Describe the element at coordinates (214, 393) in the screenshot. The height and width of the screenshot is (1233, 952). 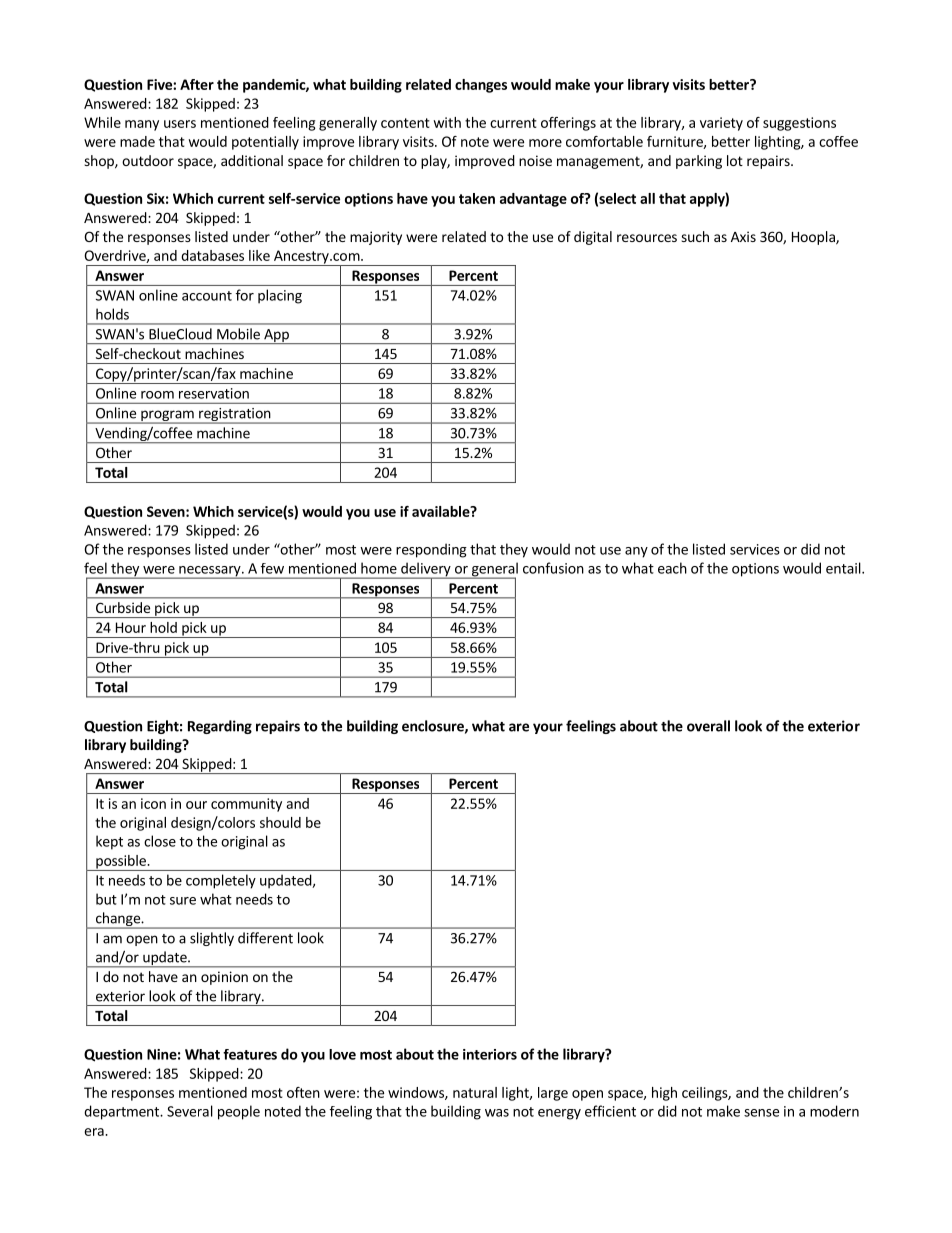
I see `reservation` at that location.
